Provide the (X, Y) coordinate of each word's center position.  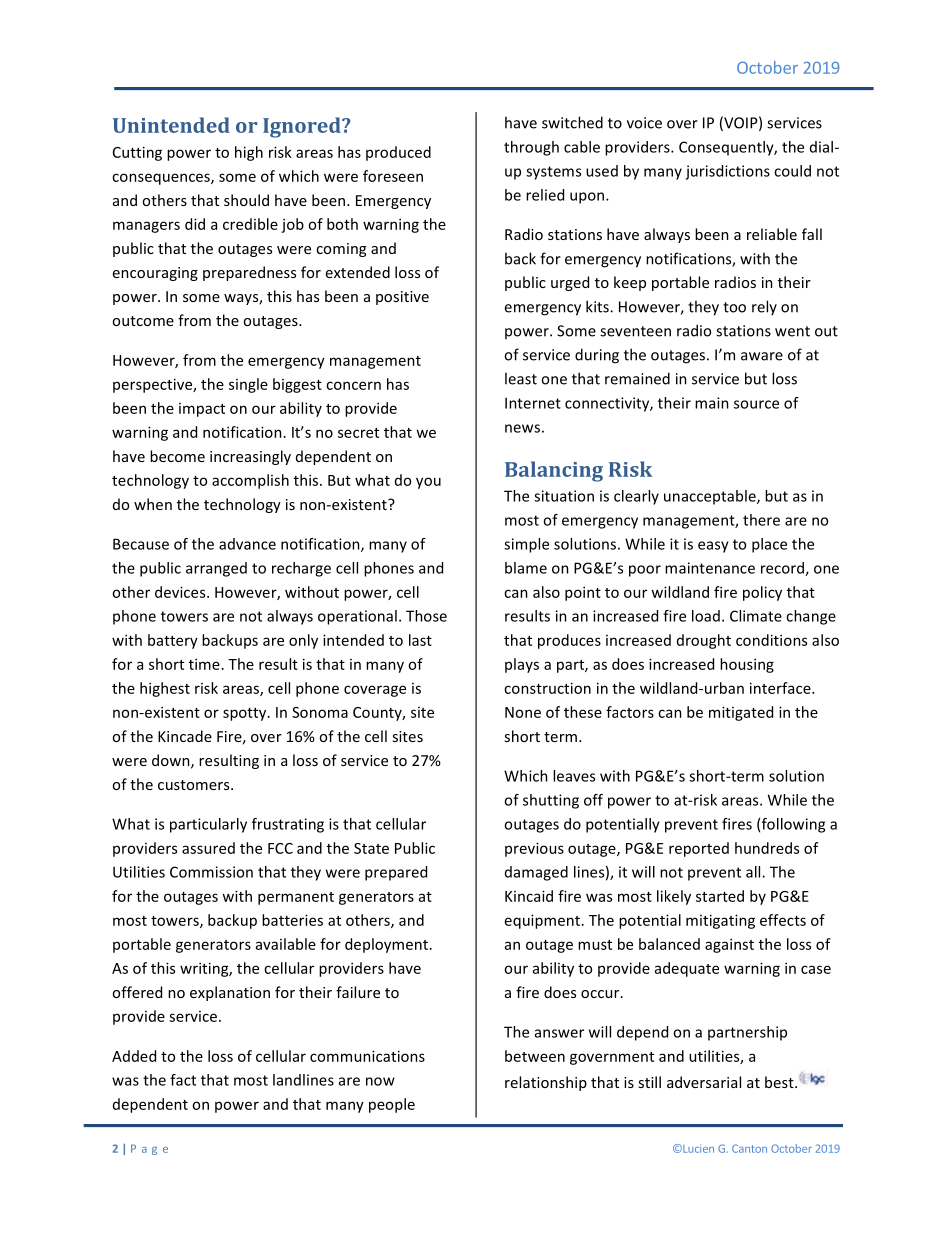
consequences (162, 179)
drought (704, 641)
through (531, 148)
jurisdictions (727, 172)
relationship (546, 1083)
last (420, 640)
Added (134, 1056)
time (204, 664)
